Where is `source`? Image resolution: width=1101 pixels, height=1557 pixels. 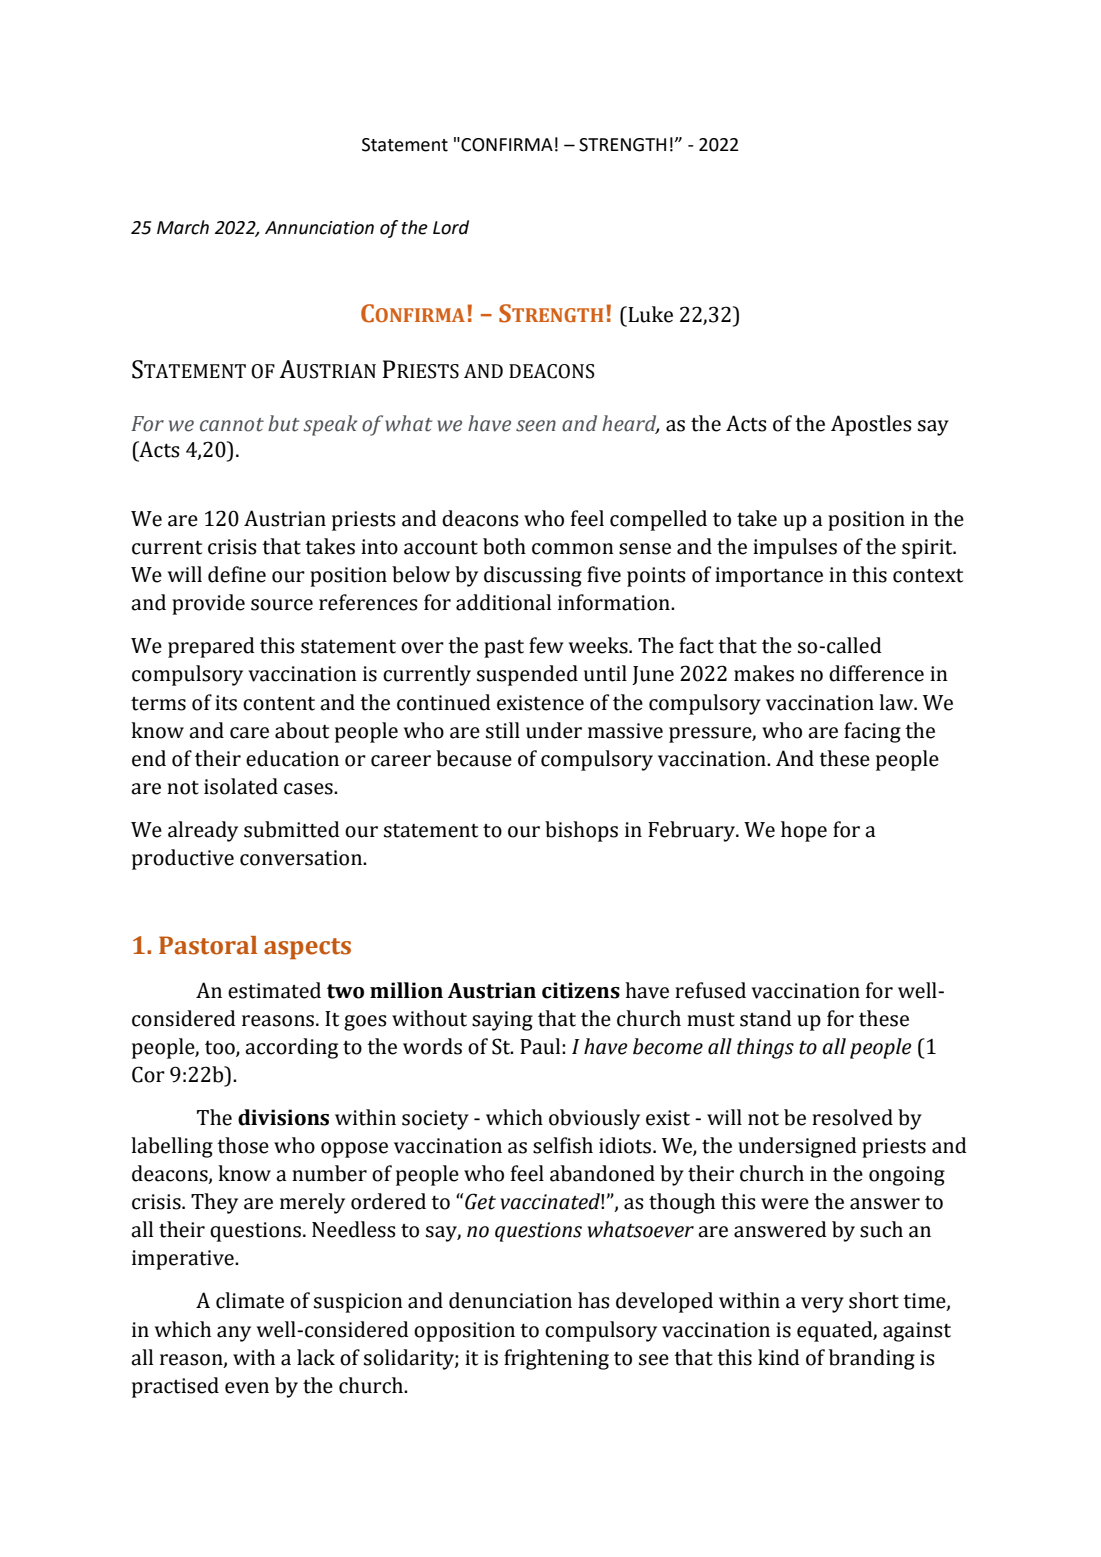 source is located at coordinates (282, 605).
